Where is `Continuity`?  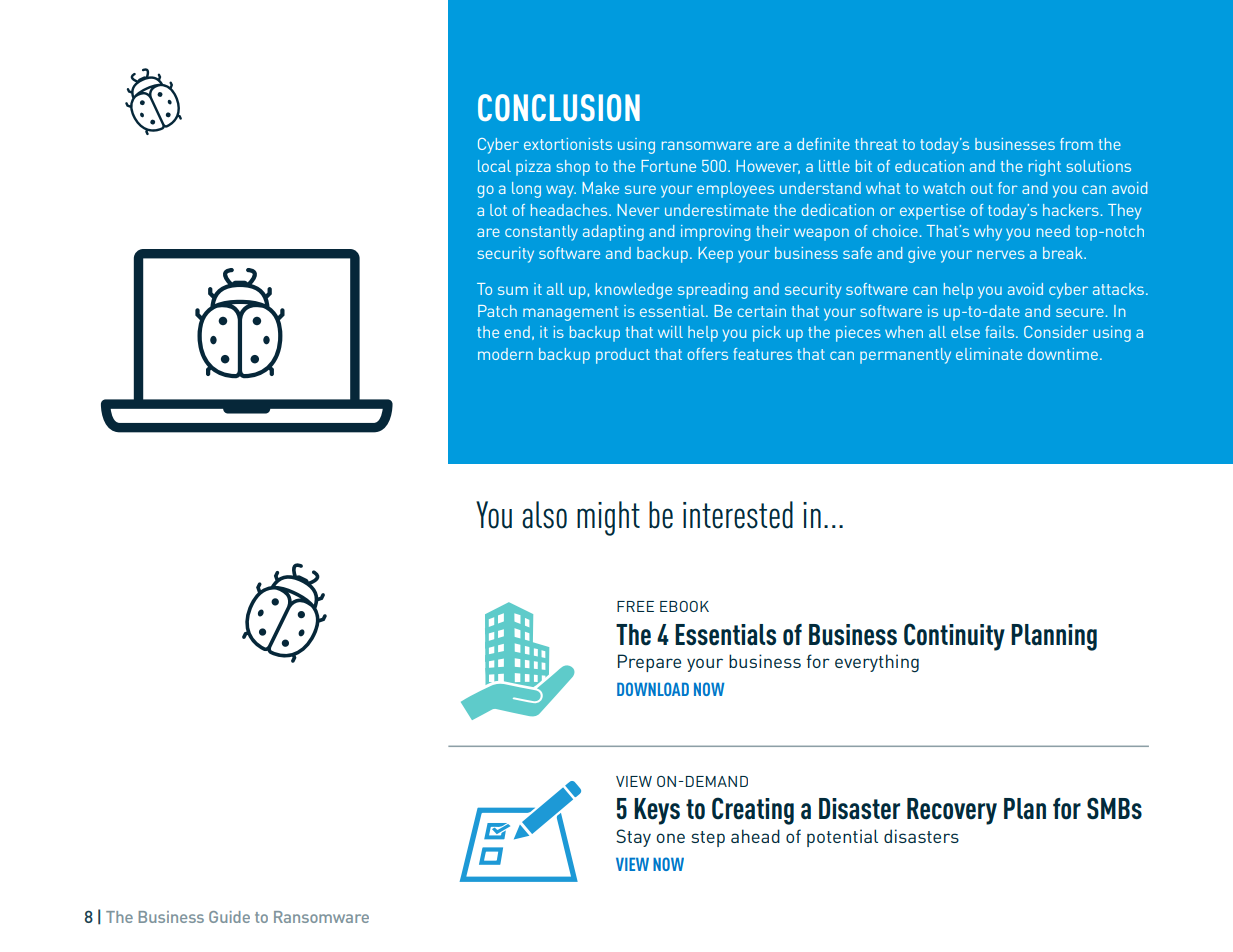 Continuity is located at coordinates (954, 637).
